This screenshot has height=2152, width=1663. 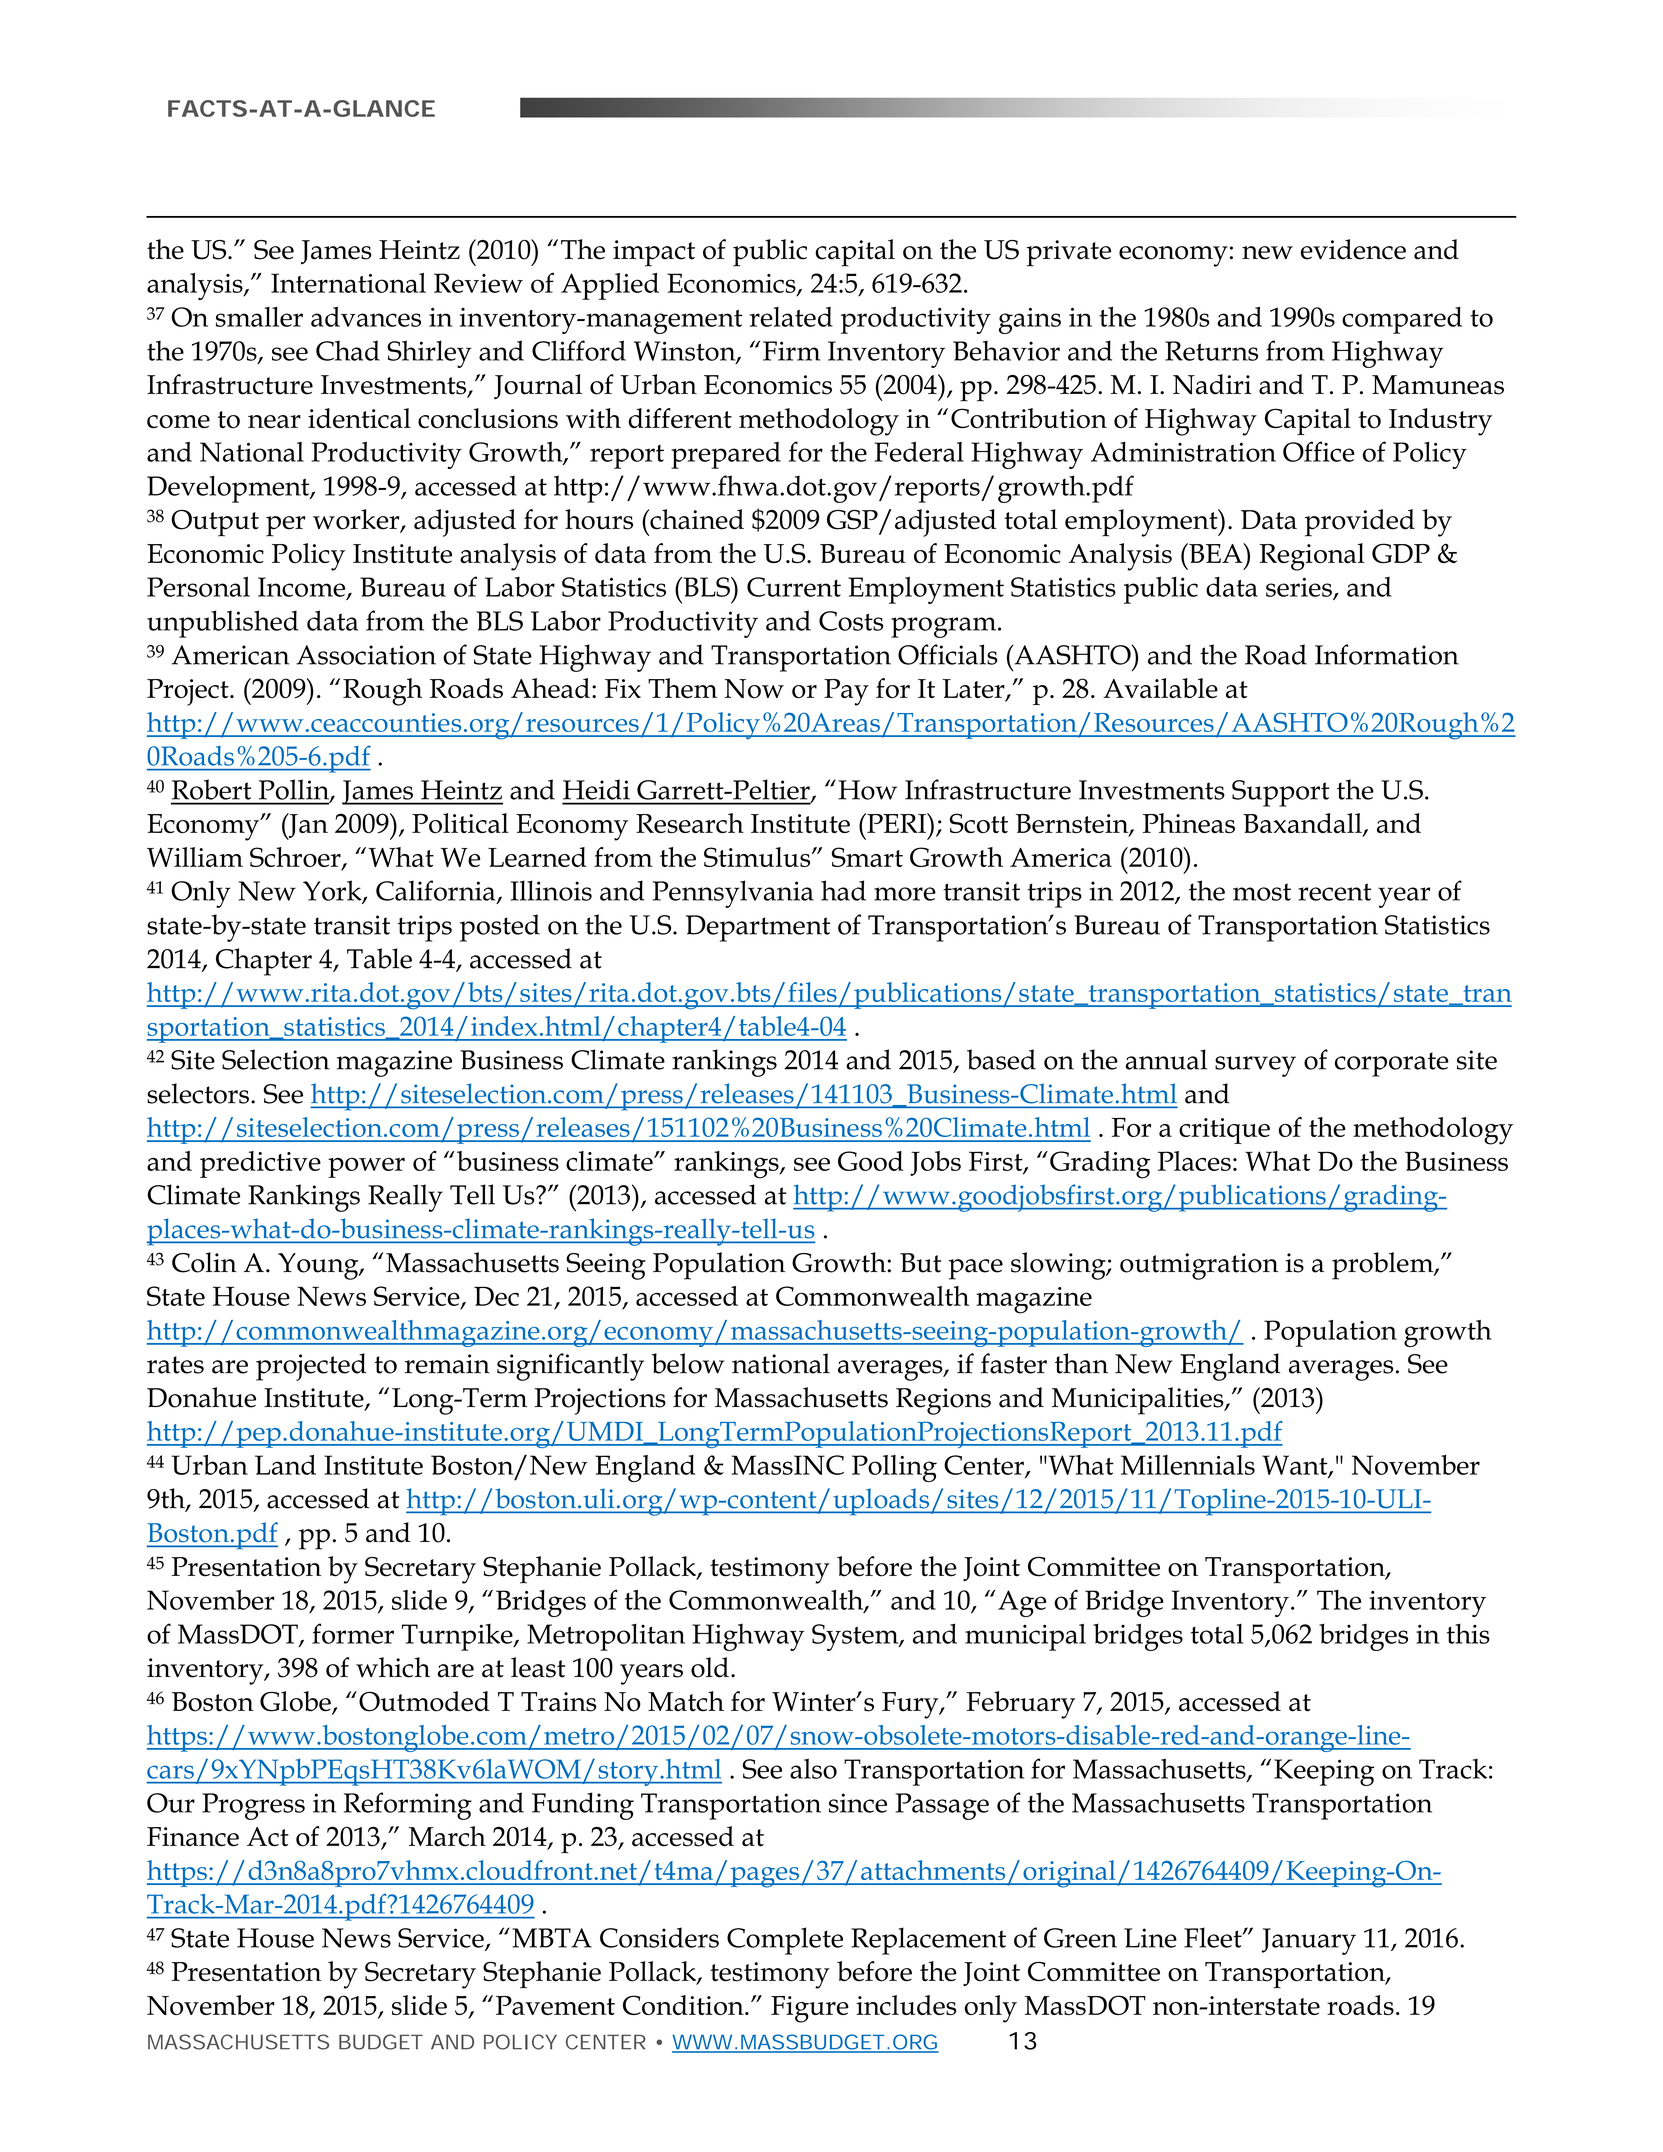 What do you see at coordinates (447, 1836) in the screenshot?
I see `March` at bounding box center [447, 1836].
